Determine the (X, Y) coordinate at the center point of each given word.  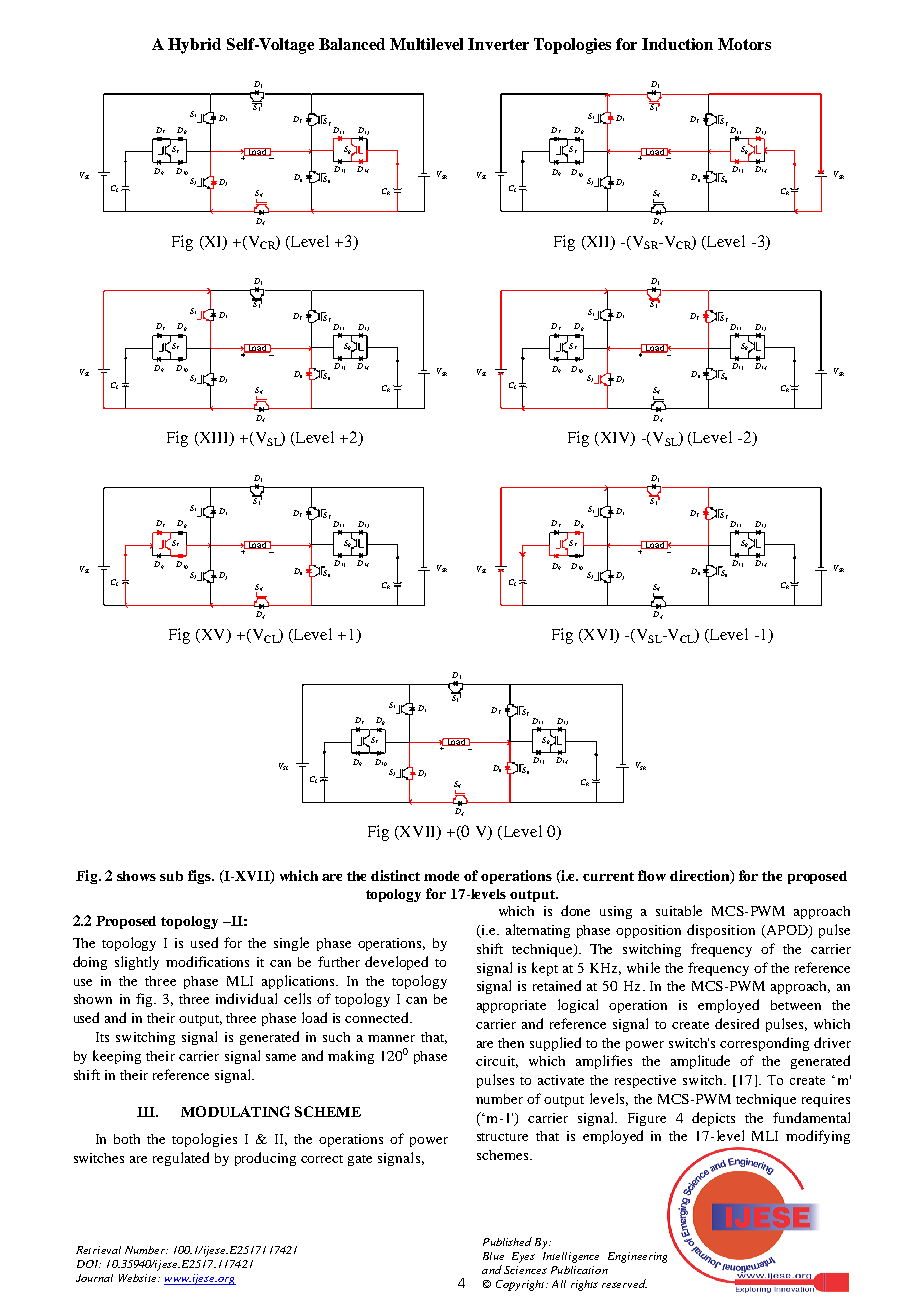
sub (171, 876)
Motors (744, 44)
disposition (721, 931)
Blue (493, 1256)
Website (139, 1278)
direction (701, 876)
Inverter (498, 44)
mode (441, 876)
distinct (395, 875)
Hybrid (194, 46)
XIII (214, 439)
